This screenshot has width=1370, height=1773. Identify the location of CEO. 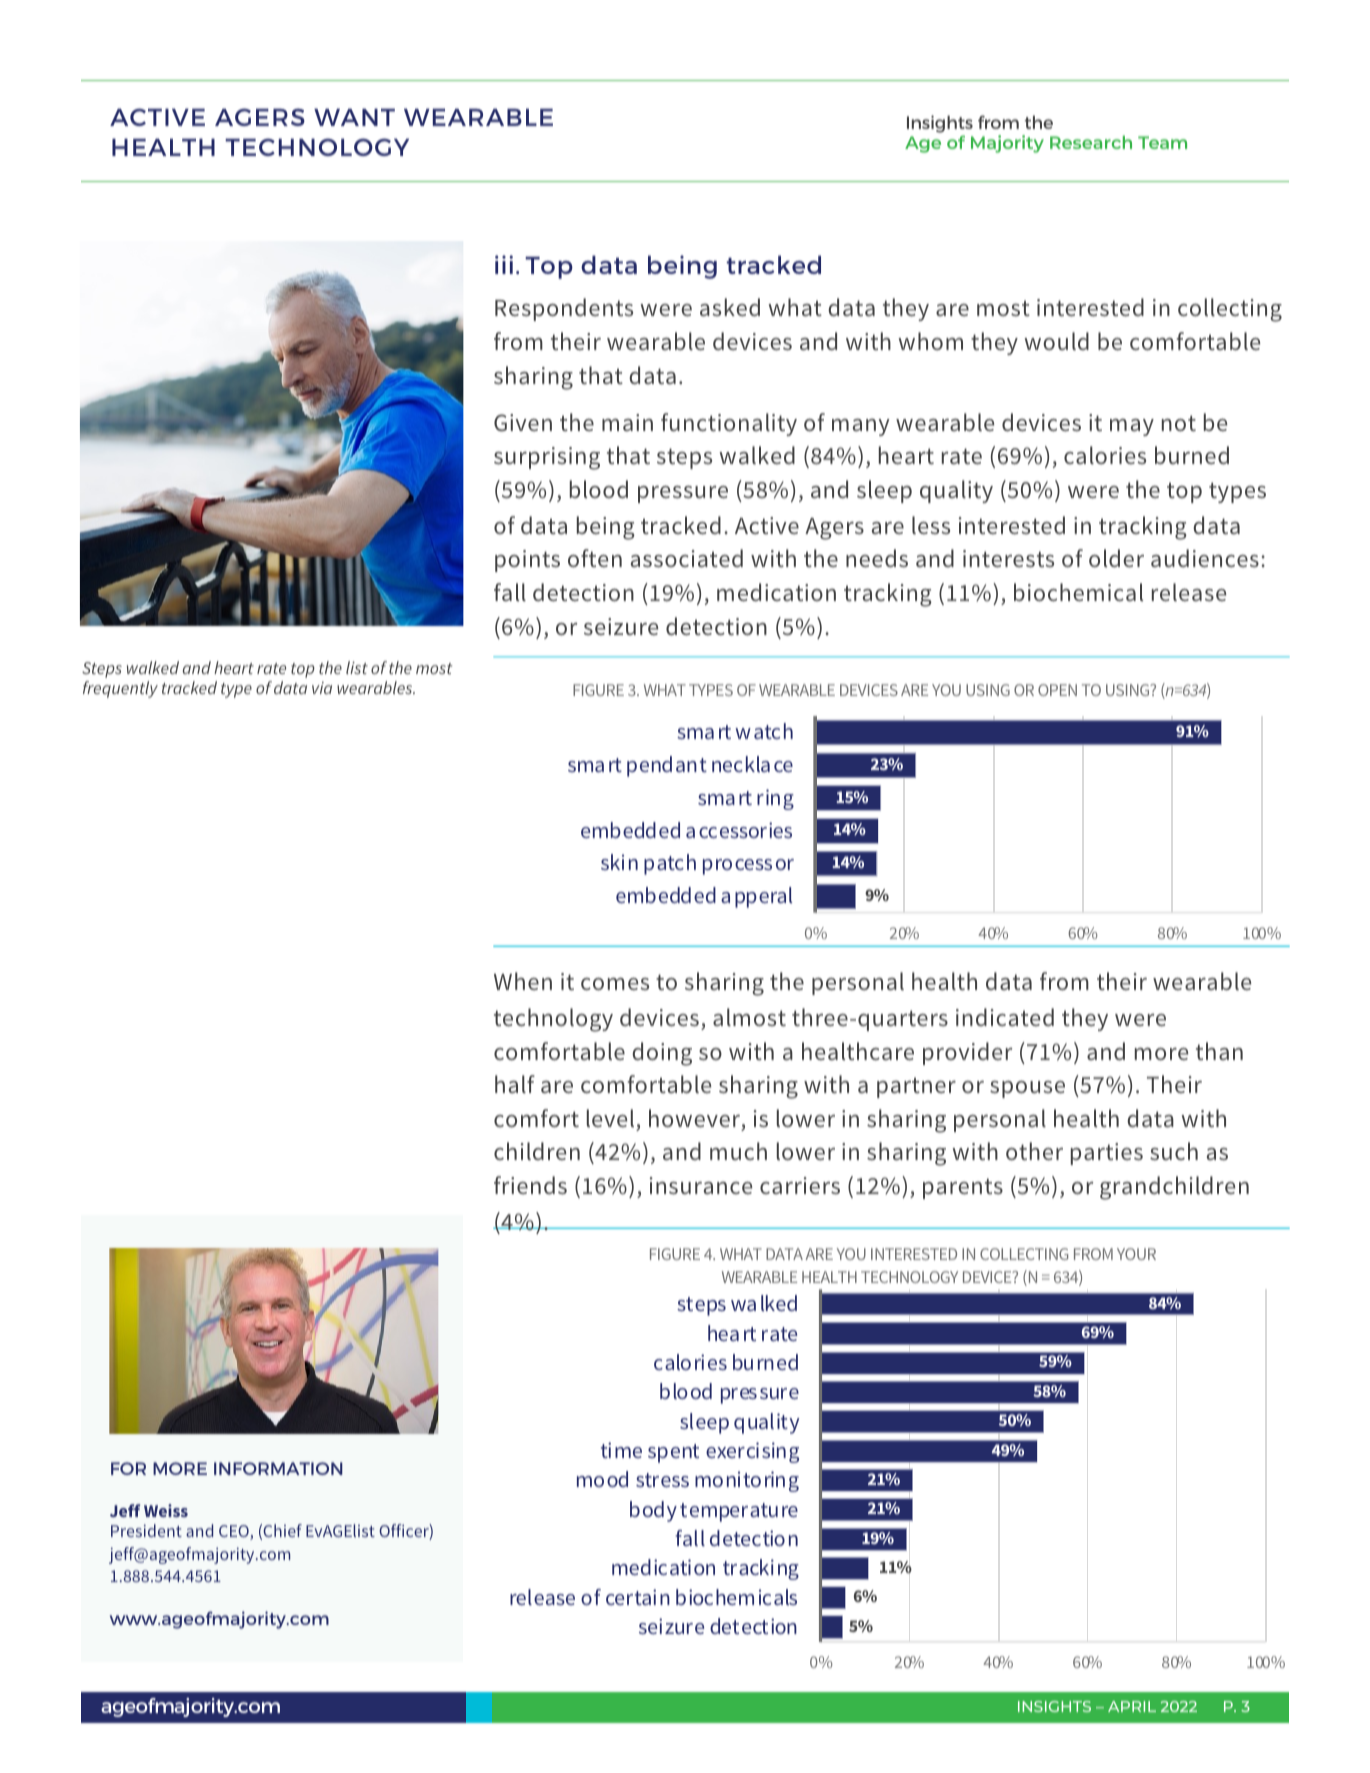
(235, 1532).
